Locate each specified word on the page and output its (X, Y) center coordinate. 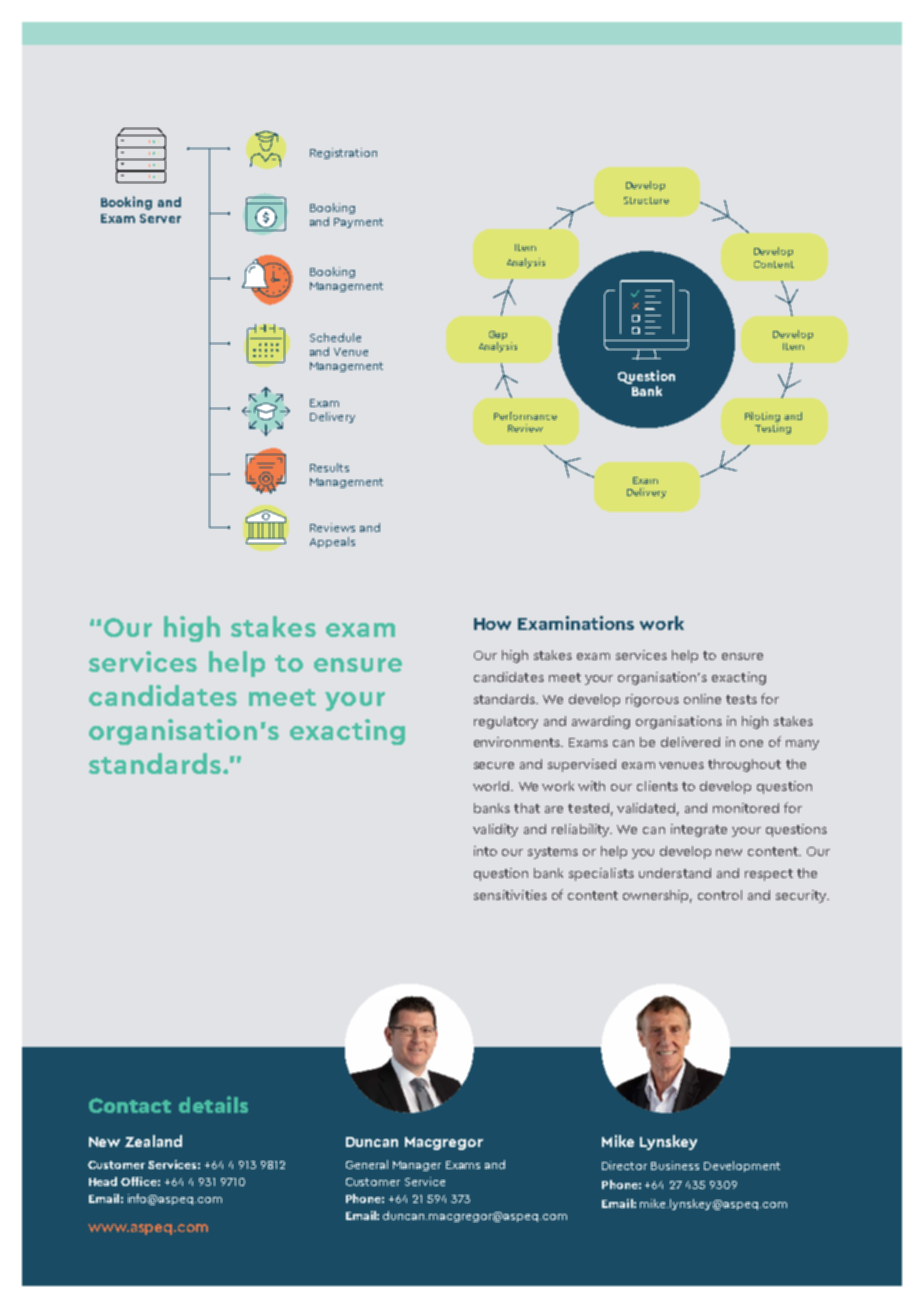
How (492, 624)
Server (160, 218)
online (702, 699)
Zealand (153, 1141)
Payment (358, 223)
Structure (646, 200)
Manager (417, 1166)
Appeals (332, 542)
